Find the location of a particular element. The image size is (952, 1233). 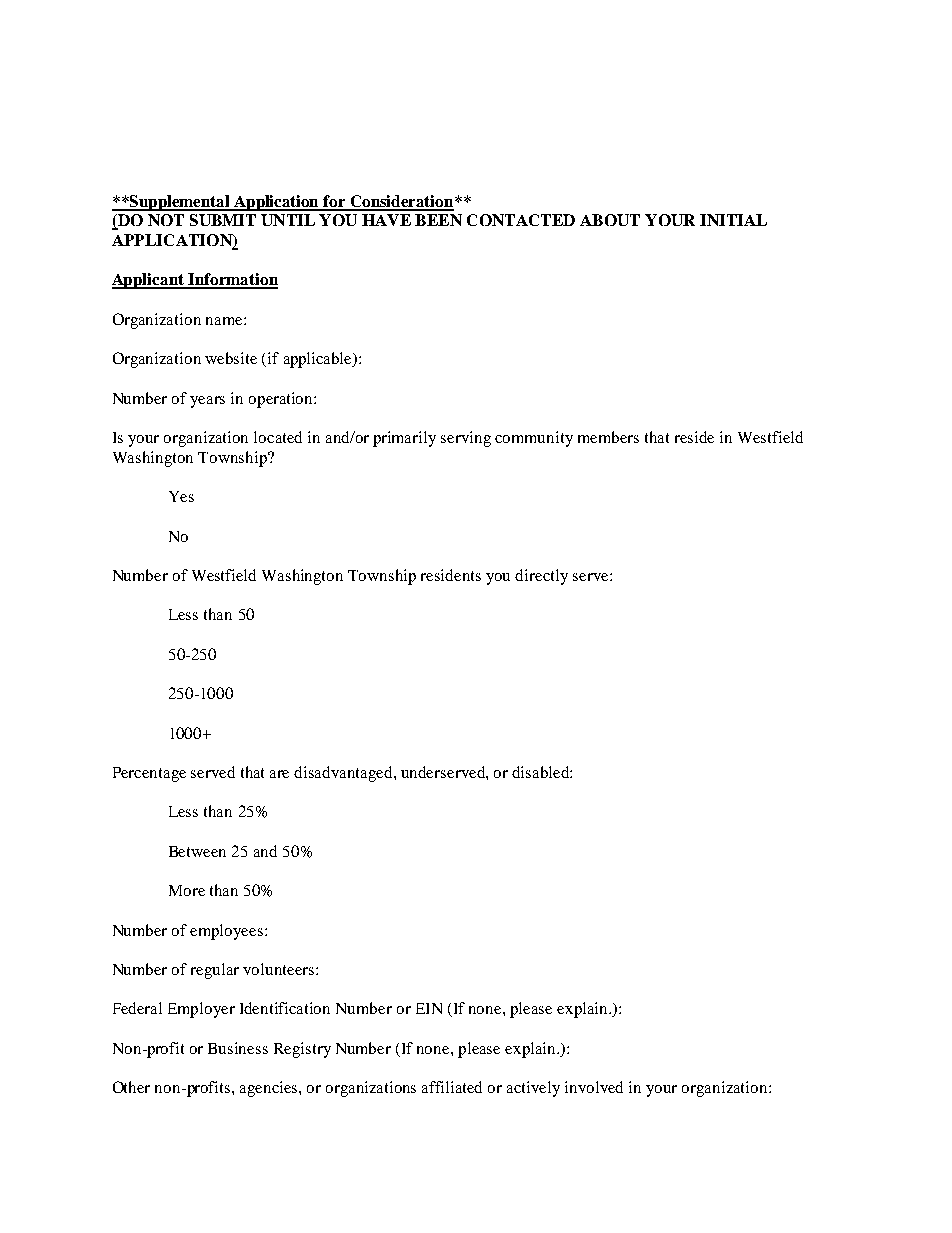

Percentage is located at coordinates (149, 774).
